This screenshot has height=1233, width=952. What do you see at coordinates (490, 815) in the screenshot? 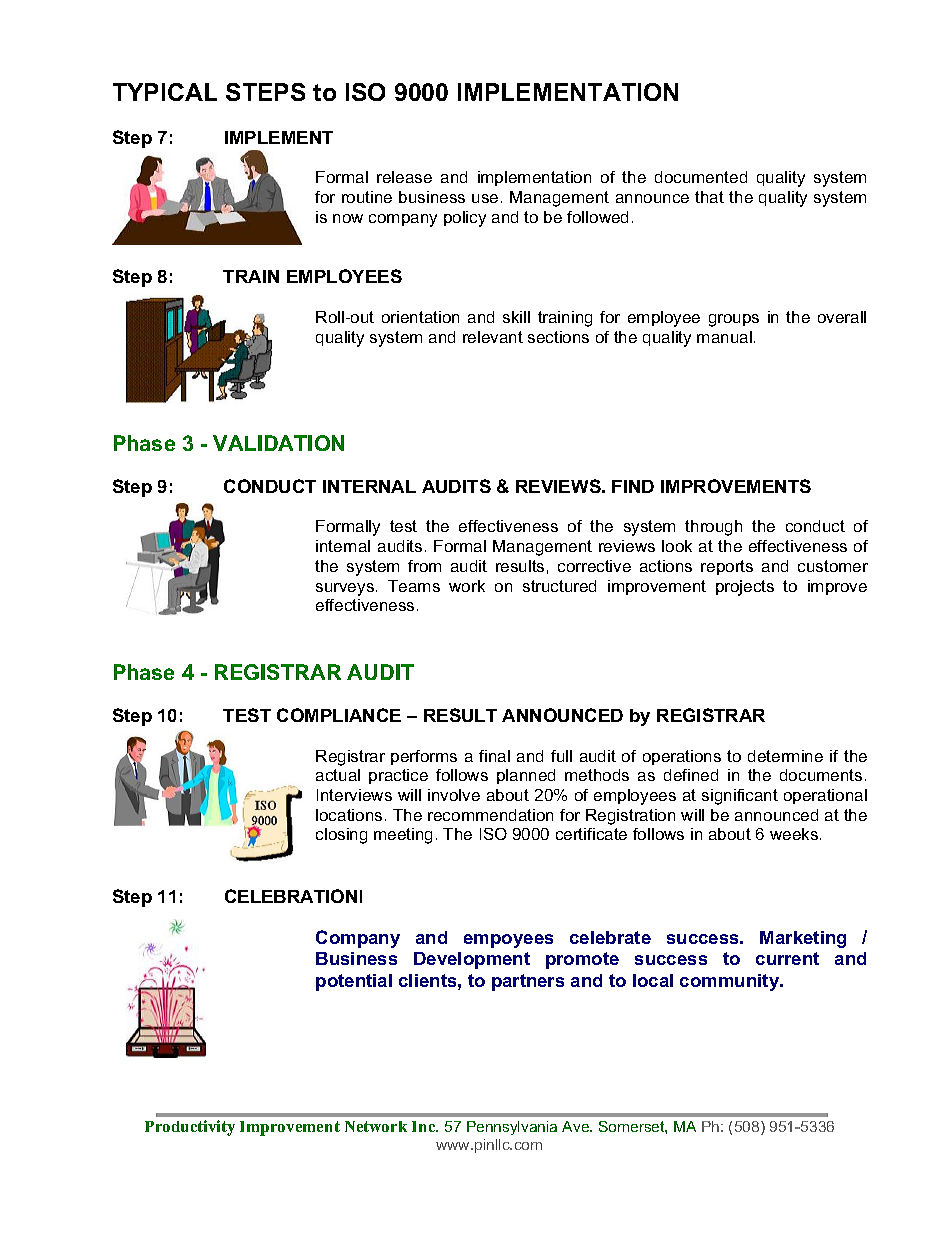
I see `recommendation` at bounding box center [490, 815].
